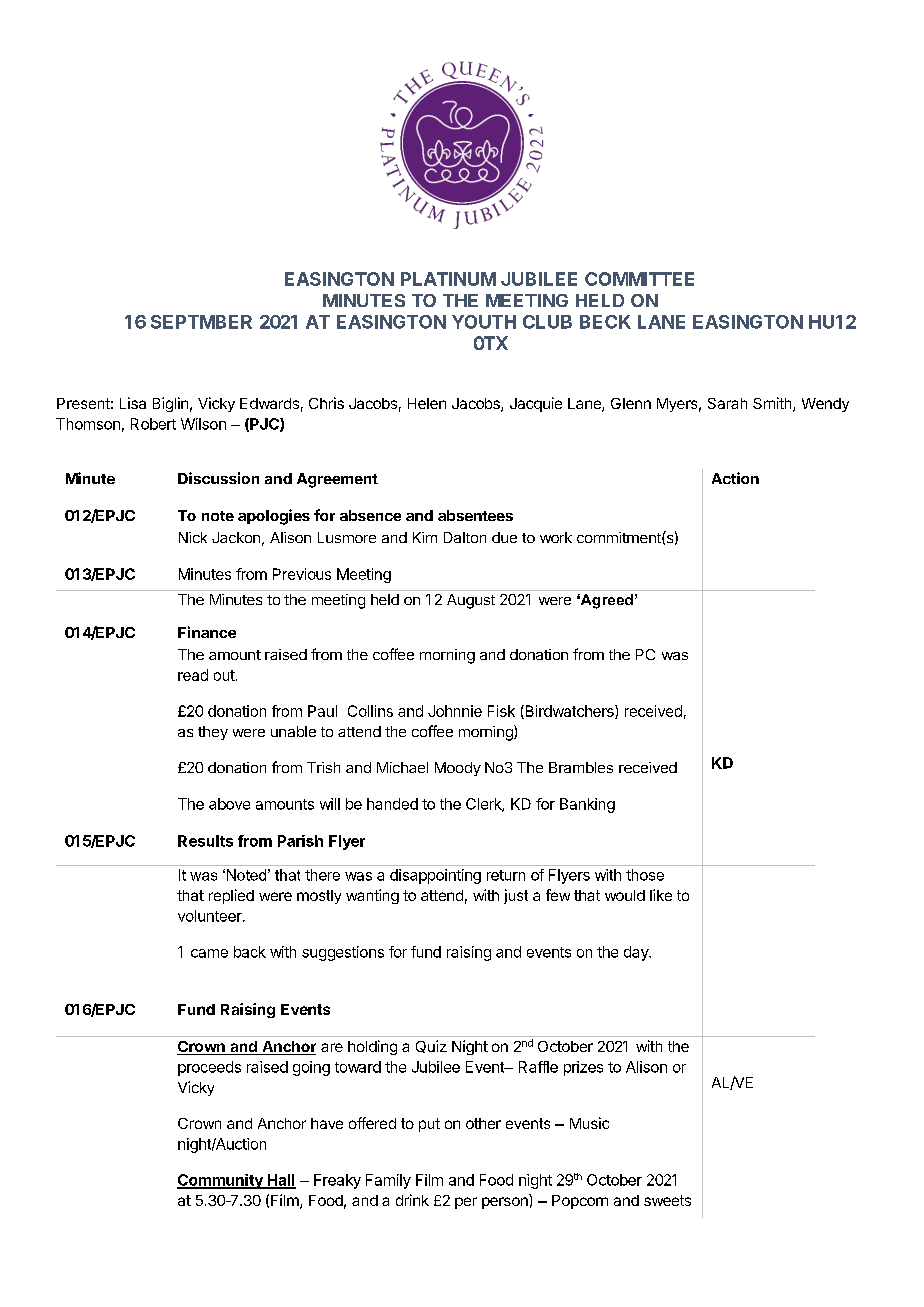  I want to click on they, so click(213, 733).
